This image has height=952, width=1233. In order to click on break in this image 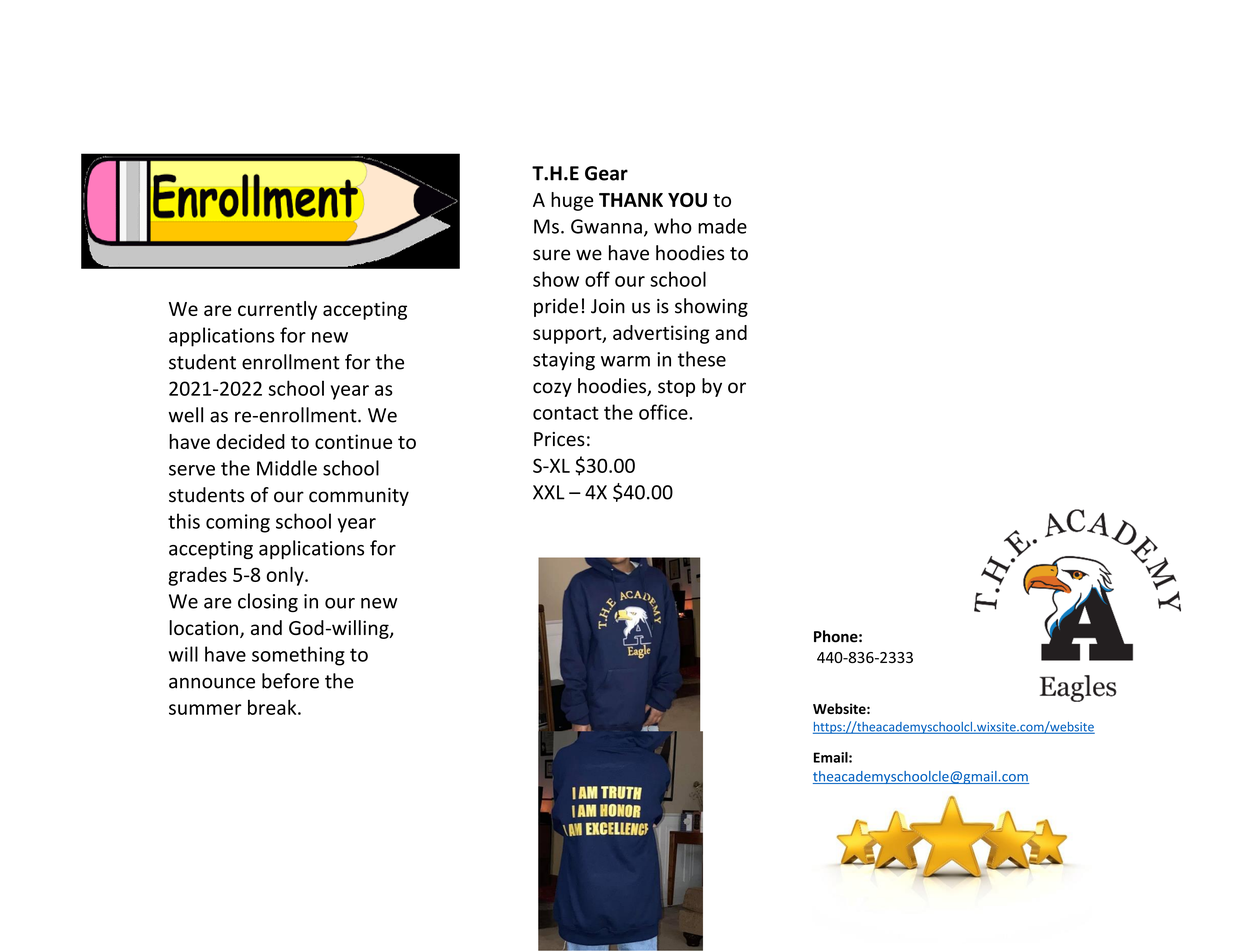, I will do `click(273, 707)`.
